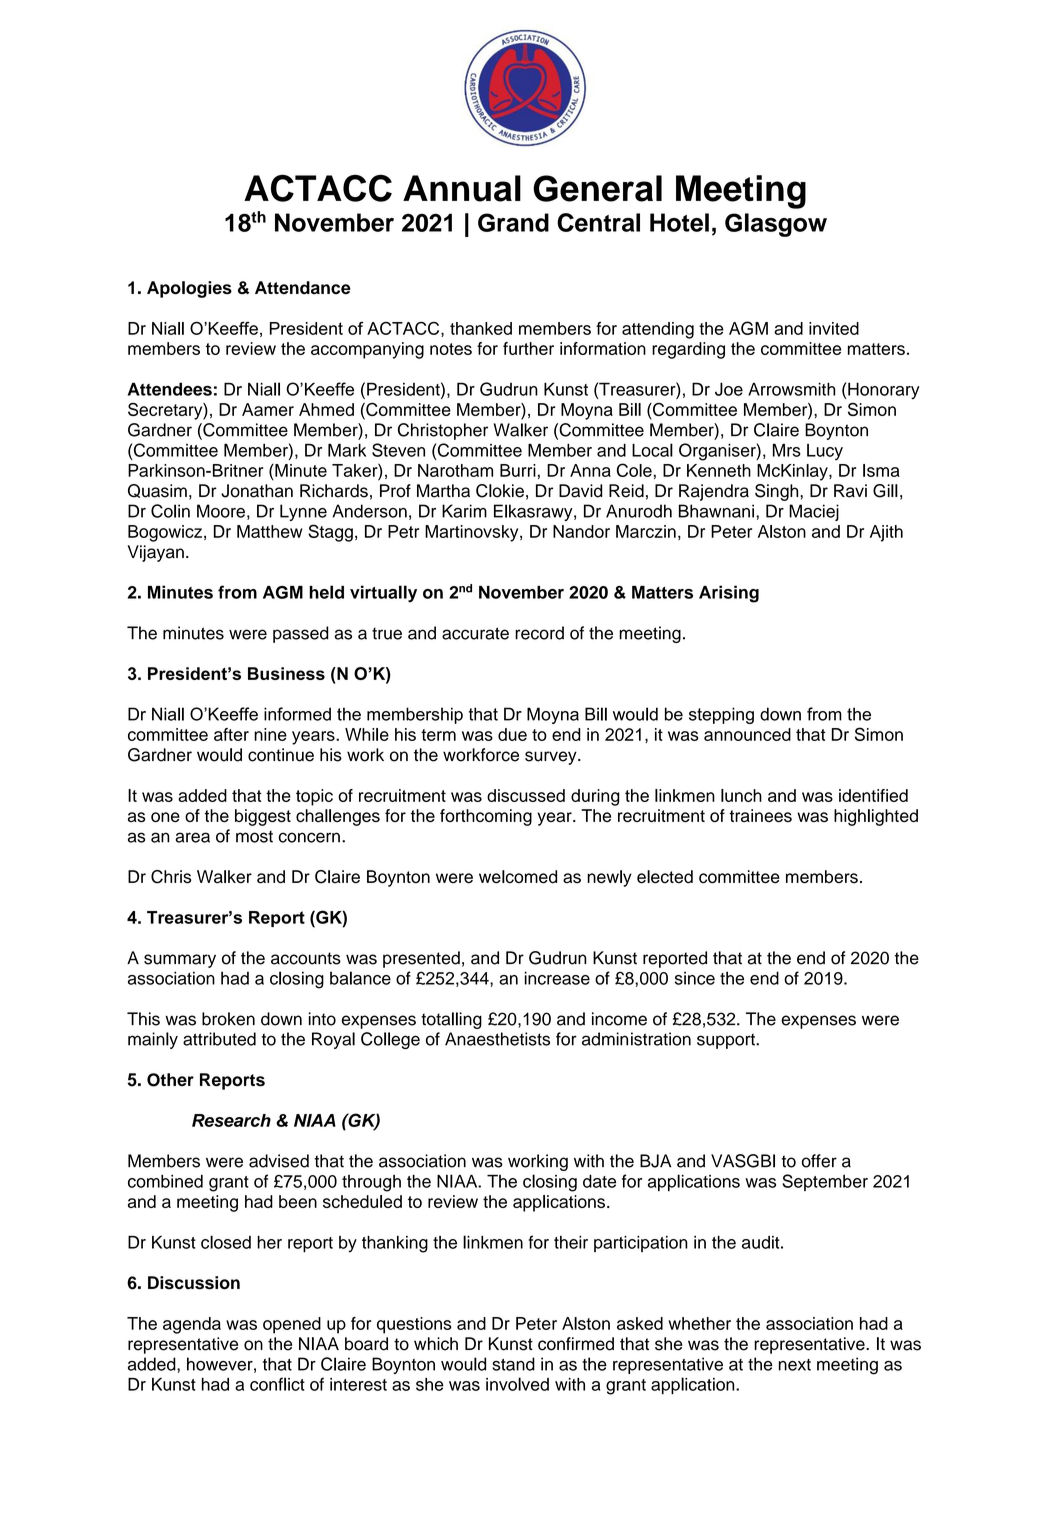 The image size is (1051, 1531). Describe the element at coordinates (760, 815) in the screenshot. I see `trainees` at that location.
